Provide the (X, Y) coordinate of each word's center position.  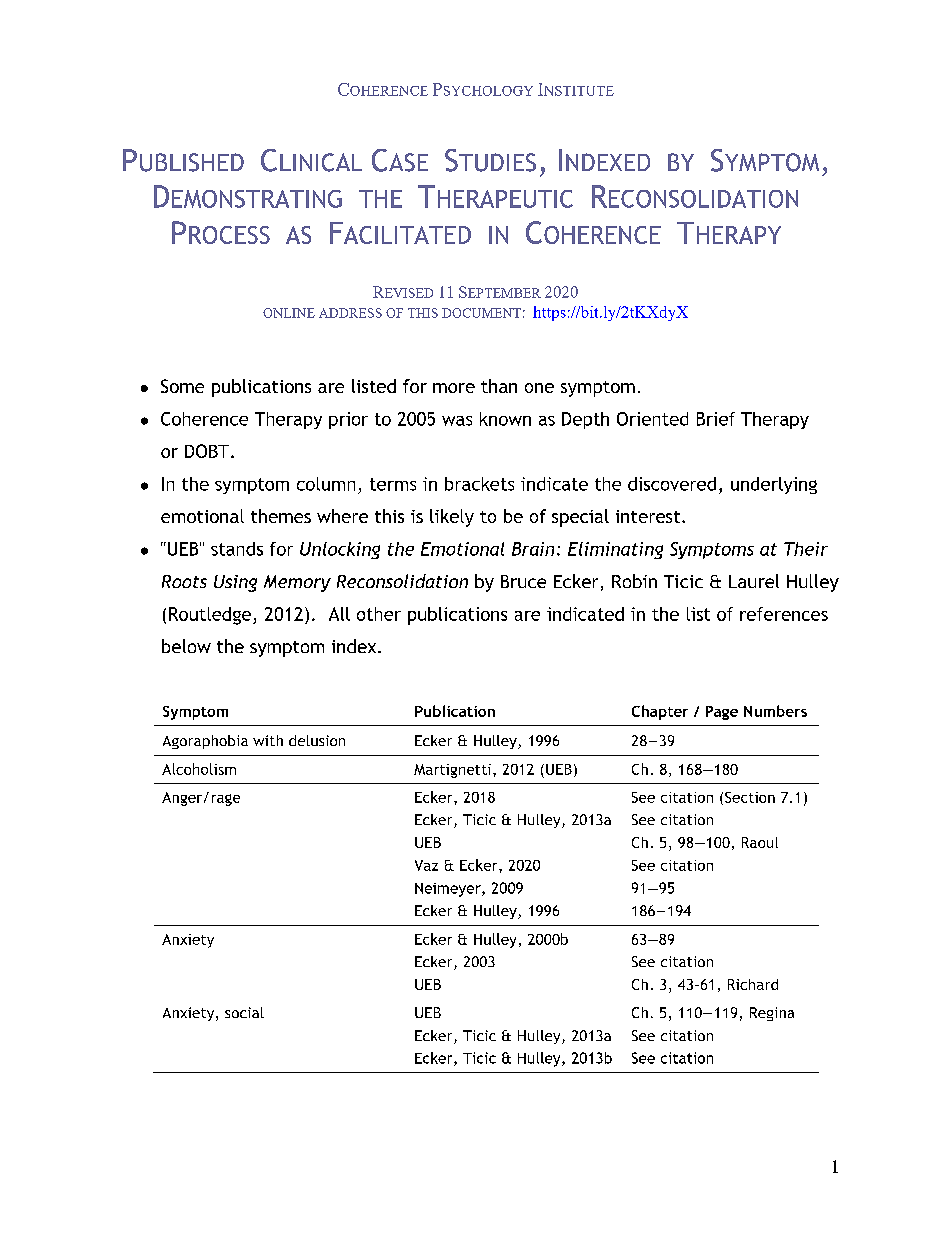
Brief (716, 419)
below (186, 646)
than (499, 386)
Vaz (426, 865)
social (244, 1012)
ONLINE (289, 313)
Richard (753, 984)
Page (722, 713)
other (379, 614)
